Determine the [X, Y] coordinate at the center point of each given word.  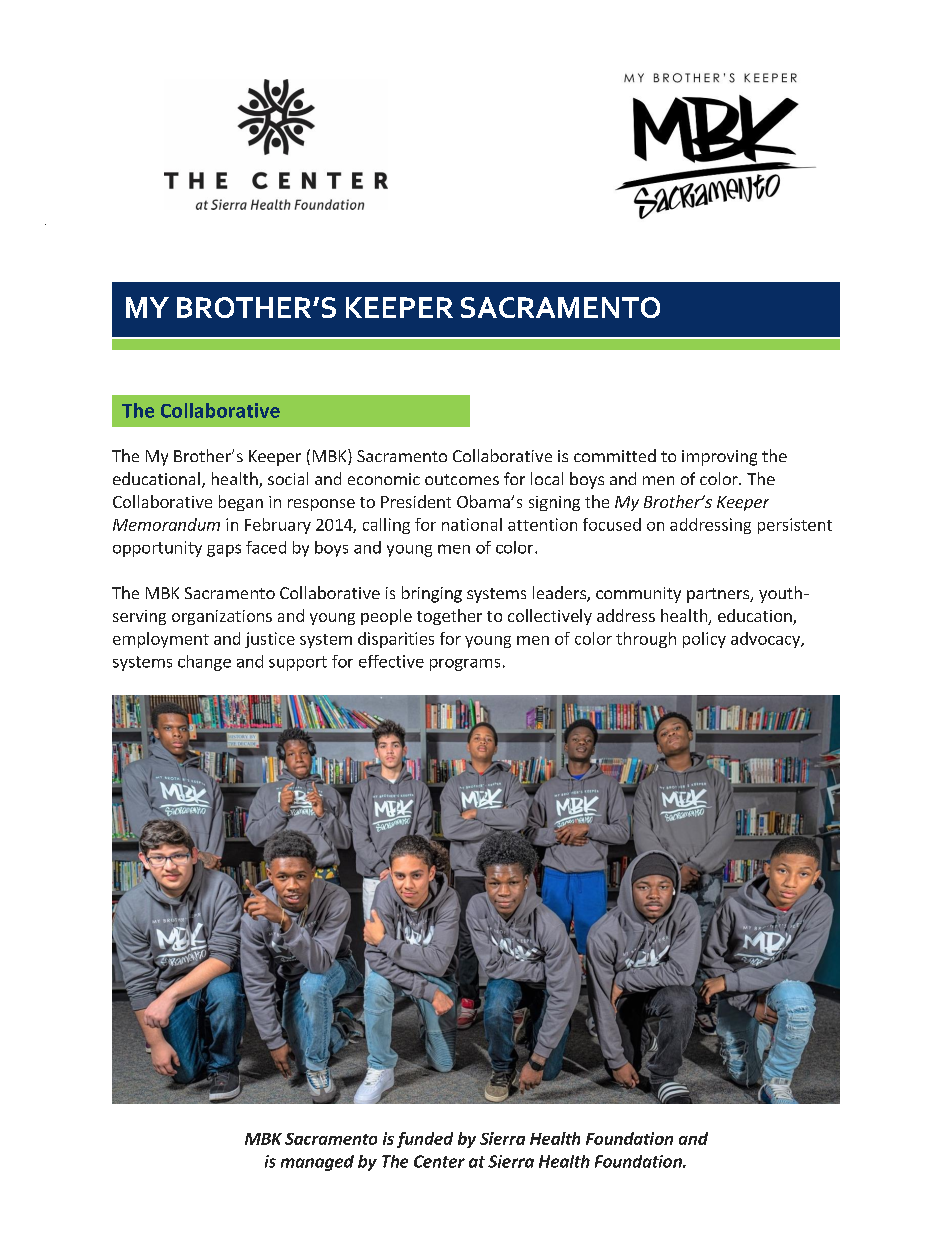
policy [704, 640]
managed [317, 1163]
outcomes [462, 479]
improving [719, 458]
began [241, 503]
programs [465, 665]
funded [425, 1140]
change [204, 663]
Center [439, 1161]
